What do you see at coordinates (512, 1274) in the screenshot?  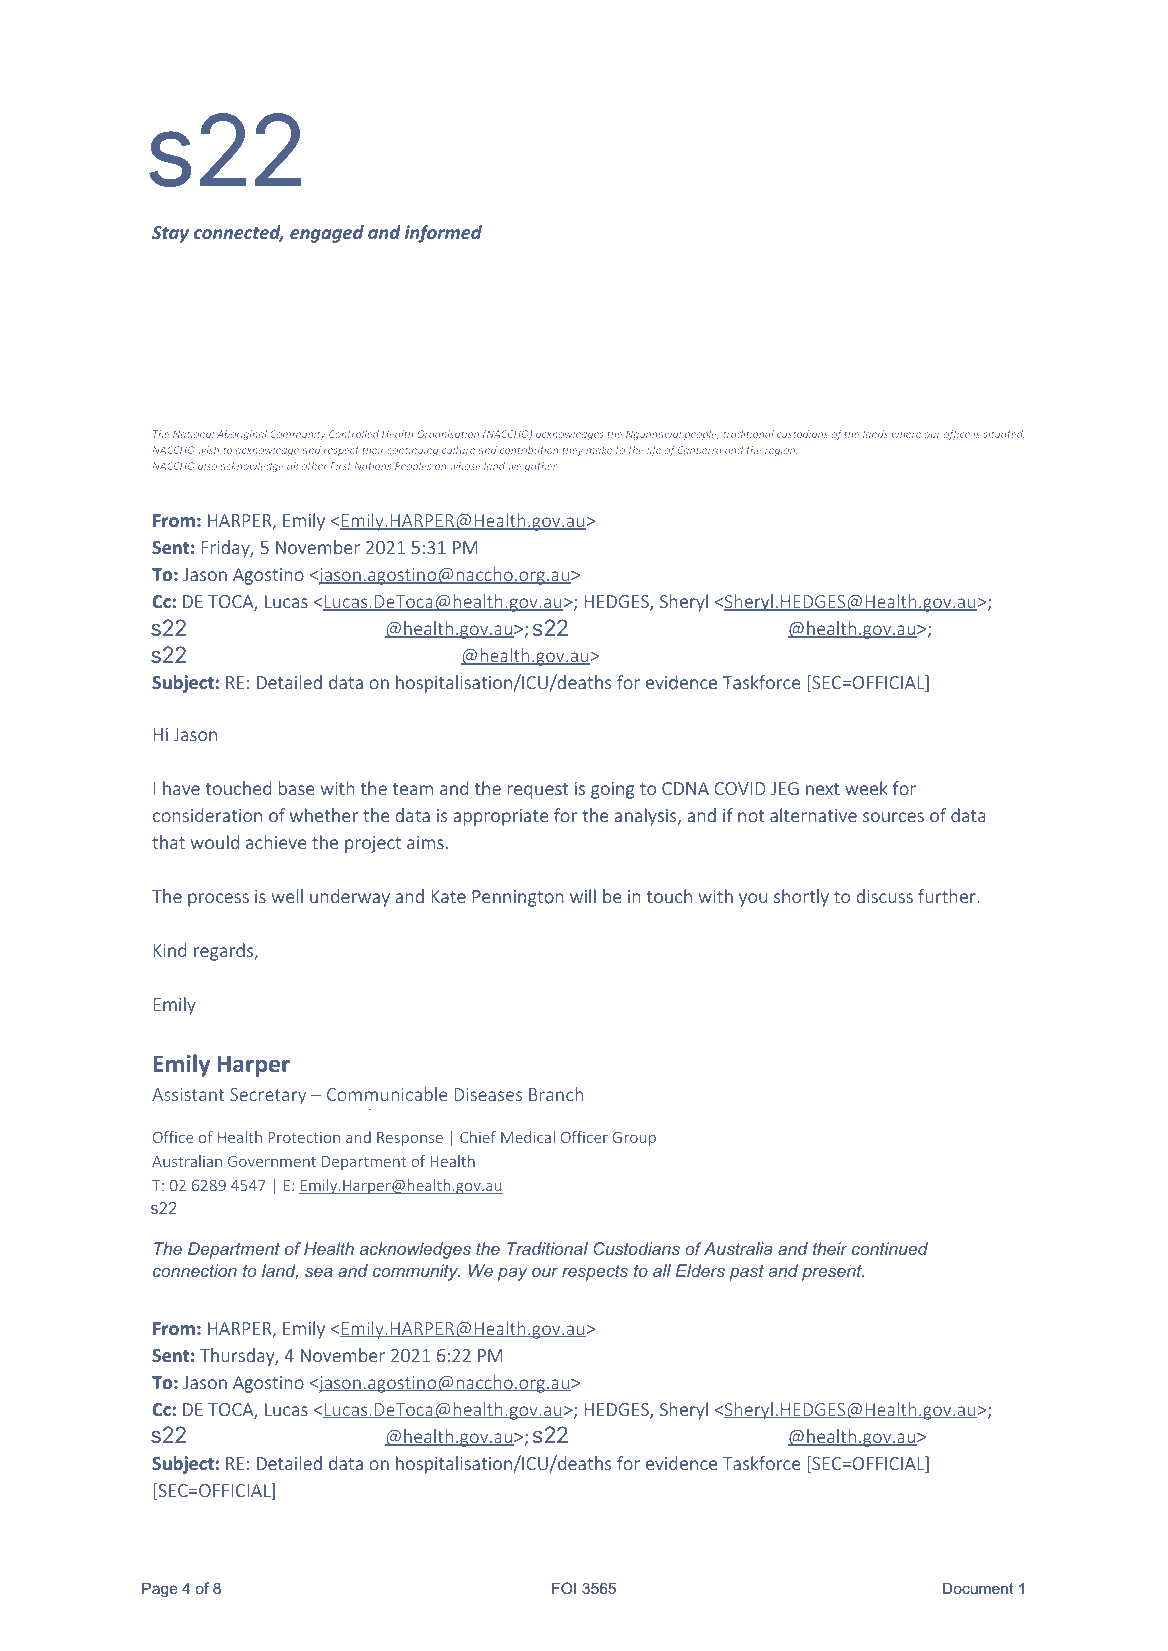 I see `pay` at bounding box center [512, 1274].
